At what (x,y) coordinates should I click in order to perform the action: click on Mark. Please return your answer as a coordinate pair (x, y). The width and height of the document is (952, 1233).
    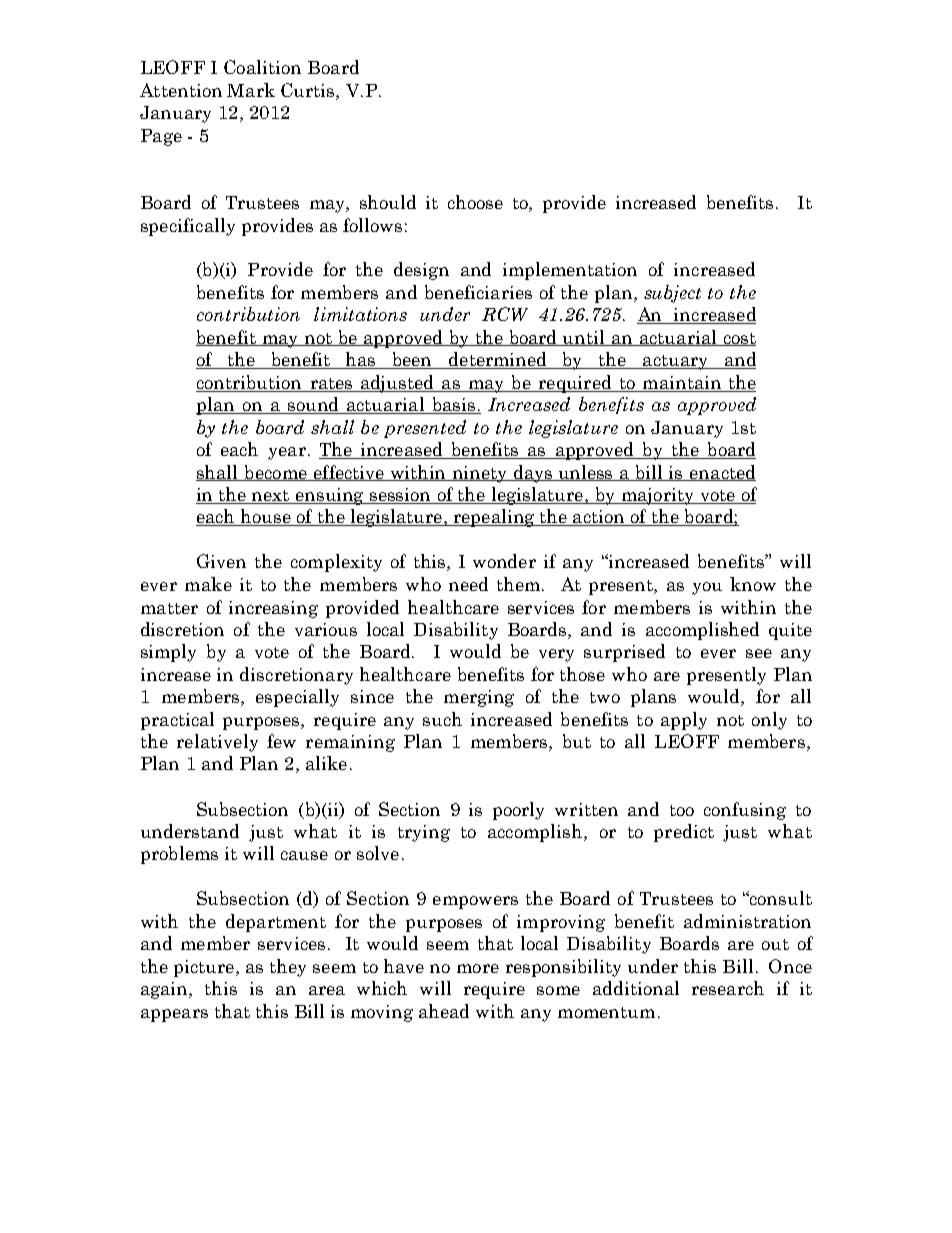
    Looking at the image, I should click on (251, 90).
